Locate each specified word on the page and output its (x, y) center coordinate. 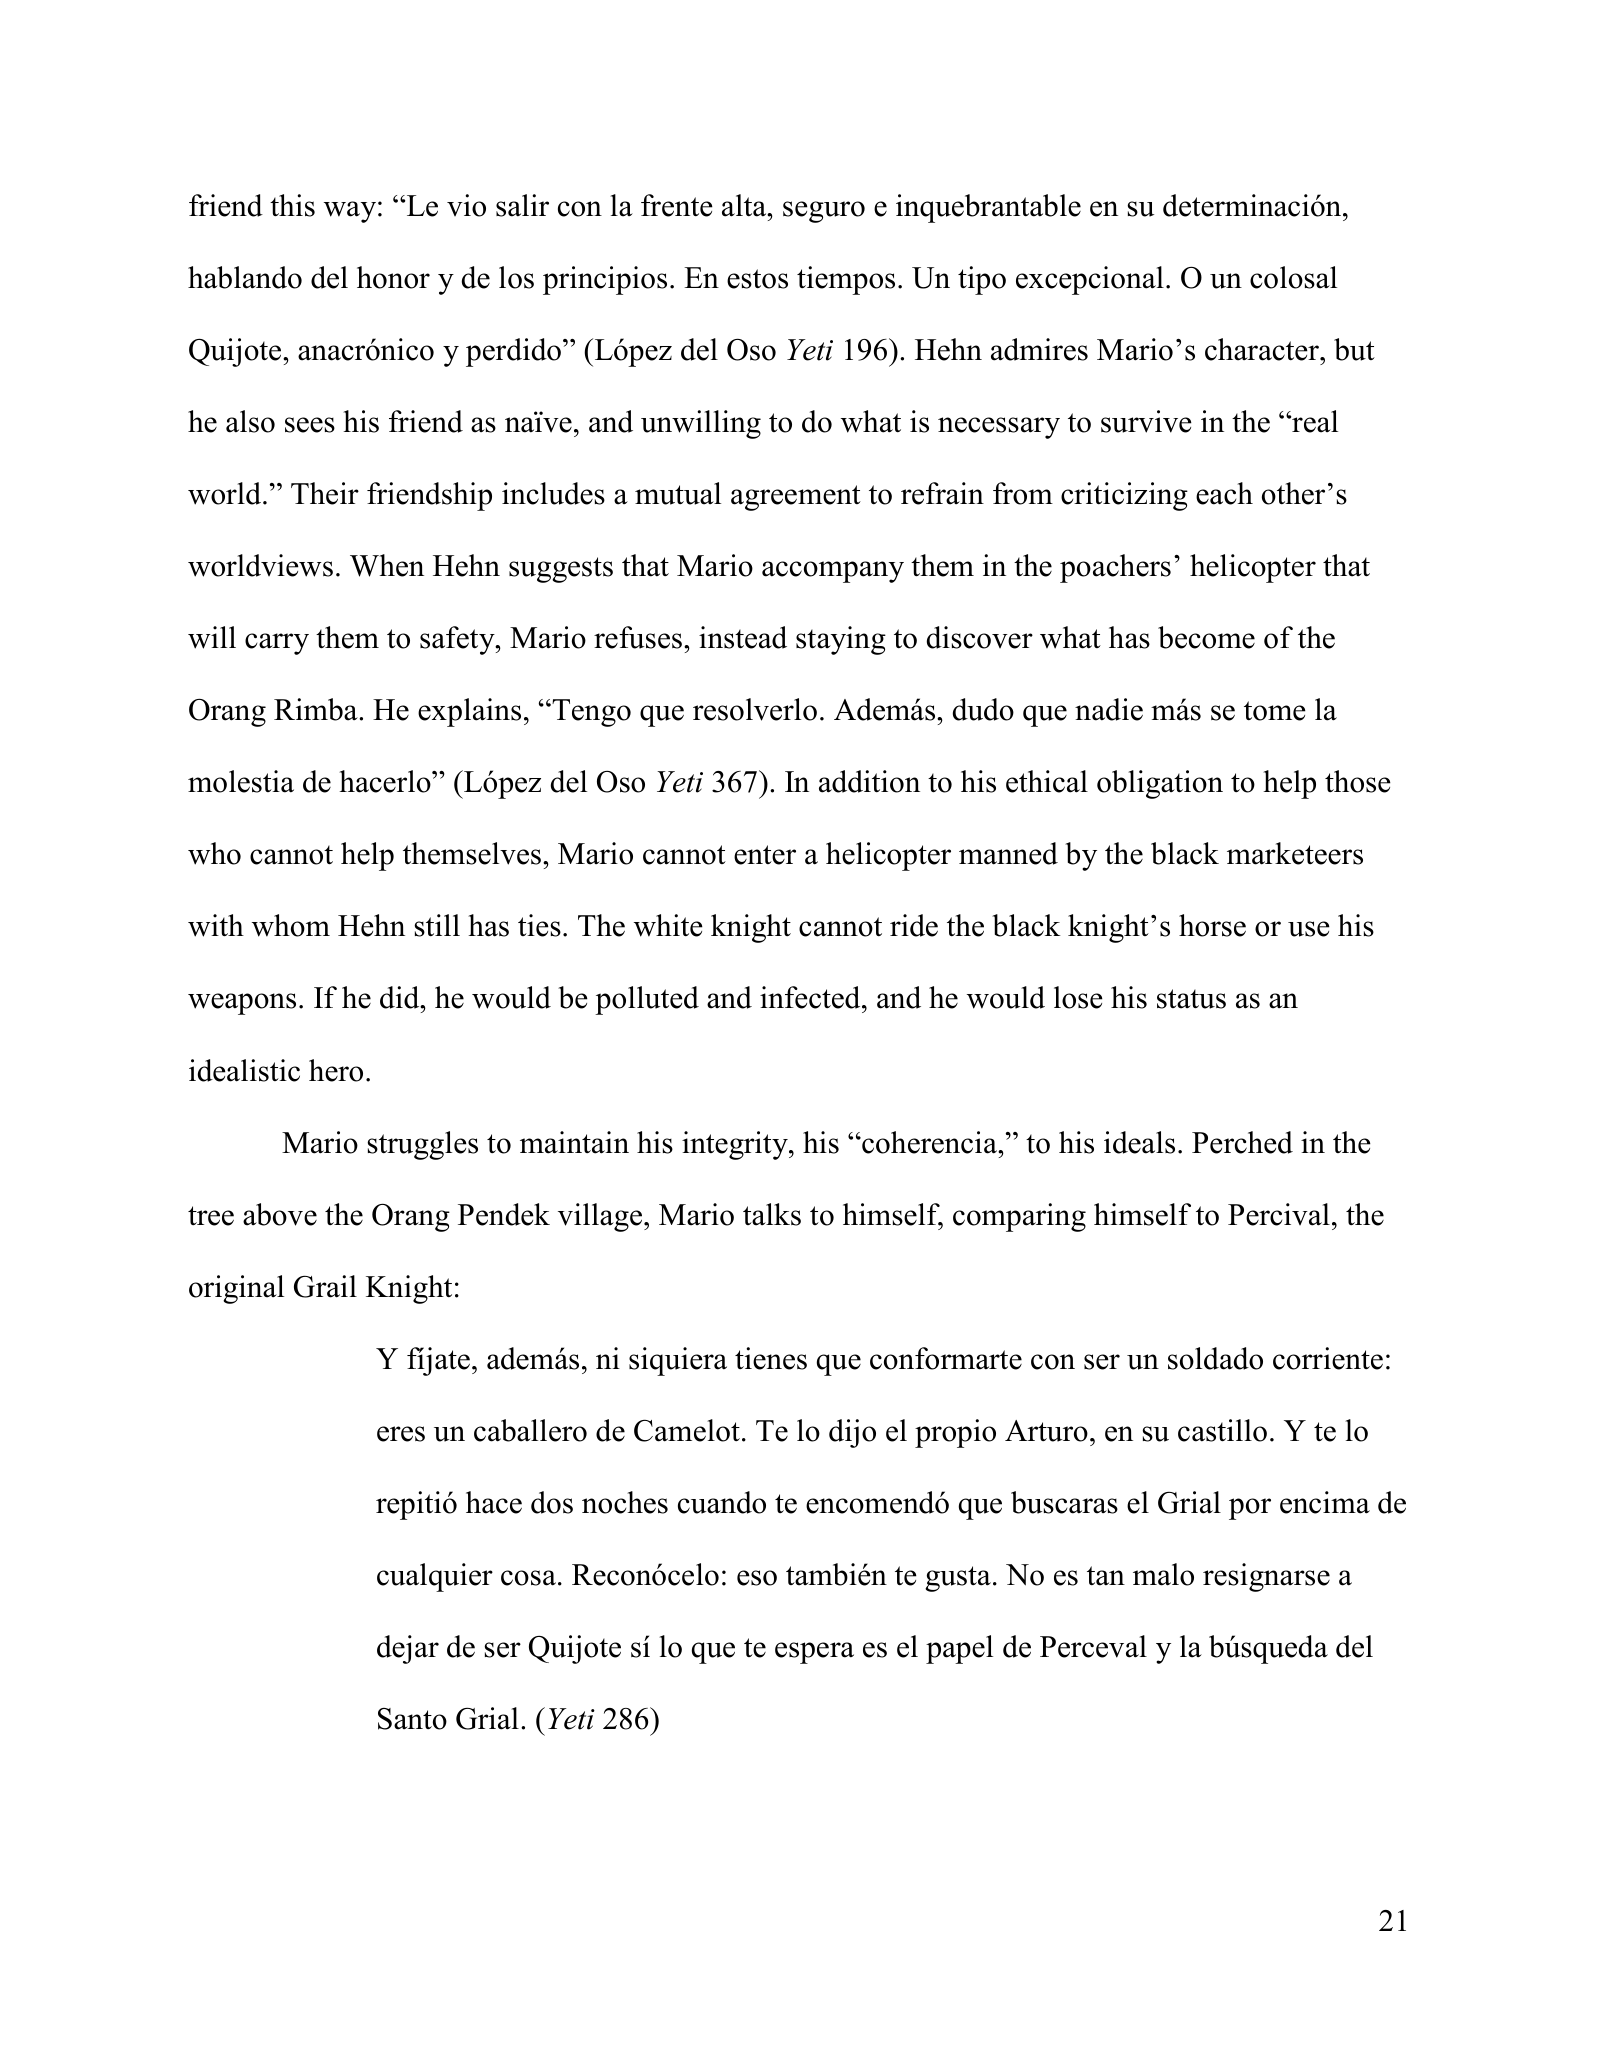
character (1263, 349)
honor (393, 277)
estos (757, 279)
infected (811, 997)
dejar (408, 1649)
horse (1212, 925)
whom (291, 925)
